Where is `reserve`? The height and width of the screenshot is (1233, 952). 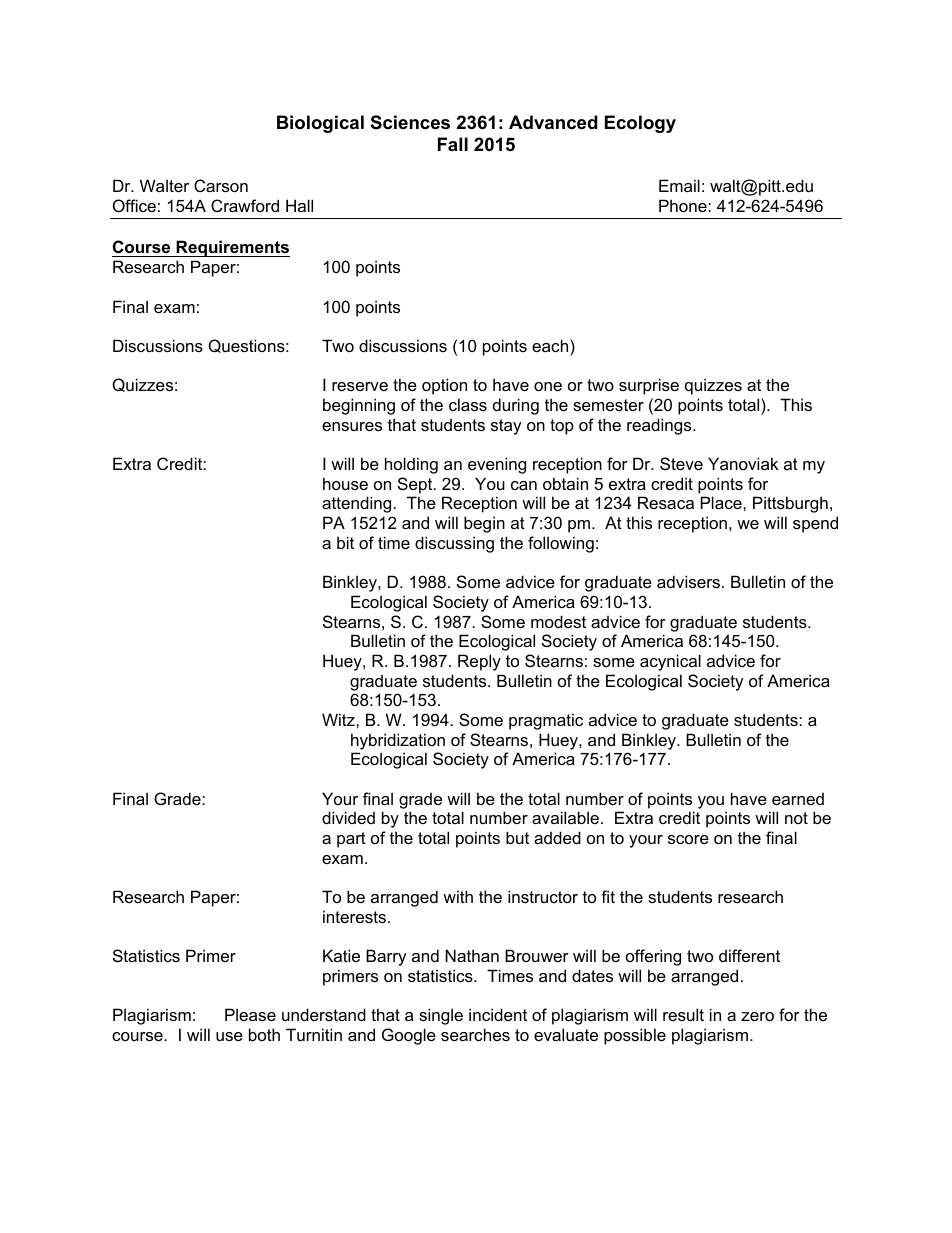
reserve is located at coordinates (360, 386).
